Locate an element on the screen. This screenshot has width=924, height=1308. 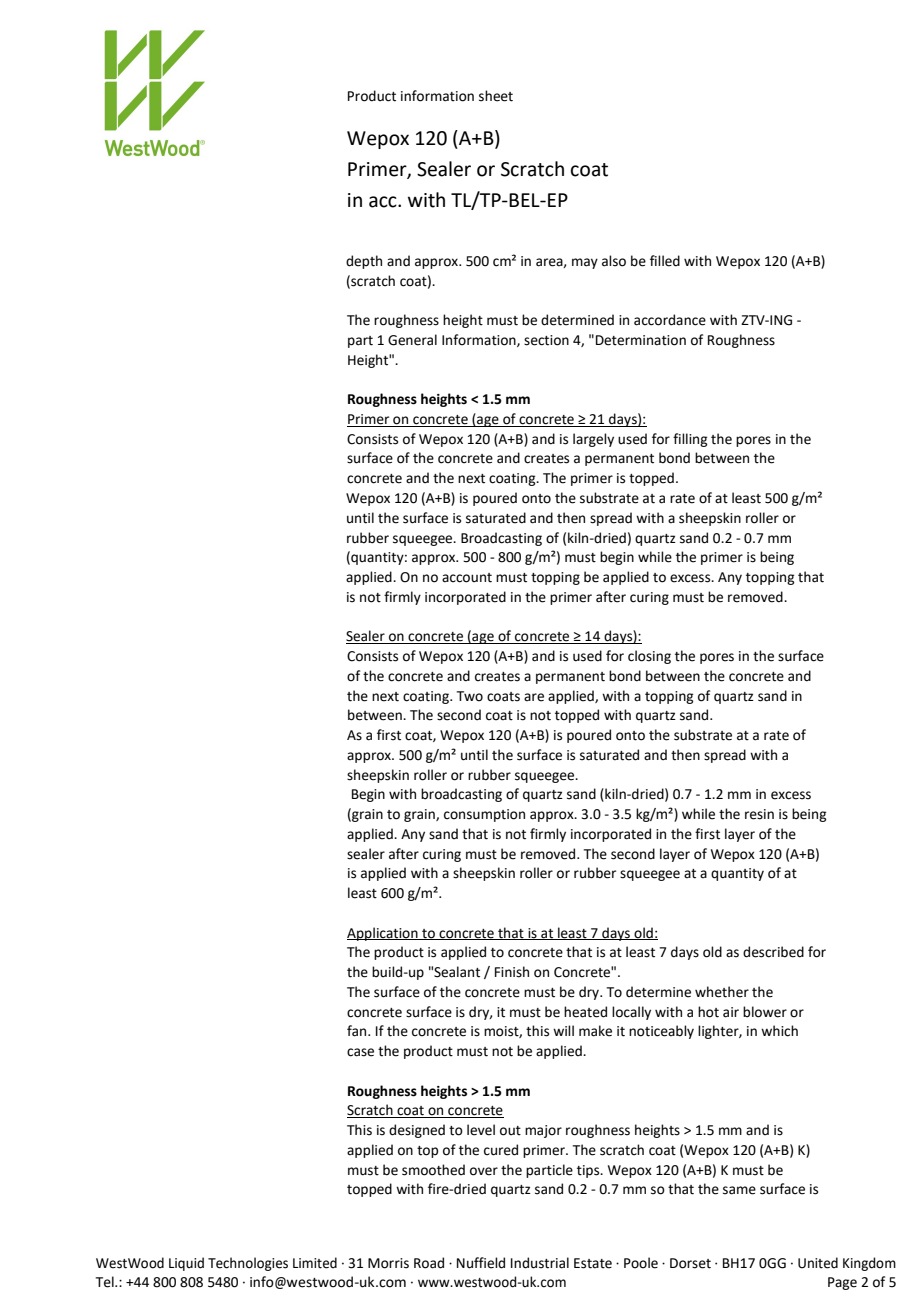
fan is located at coordinates (358, 1031).
